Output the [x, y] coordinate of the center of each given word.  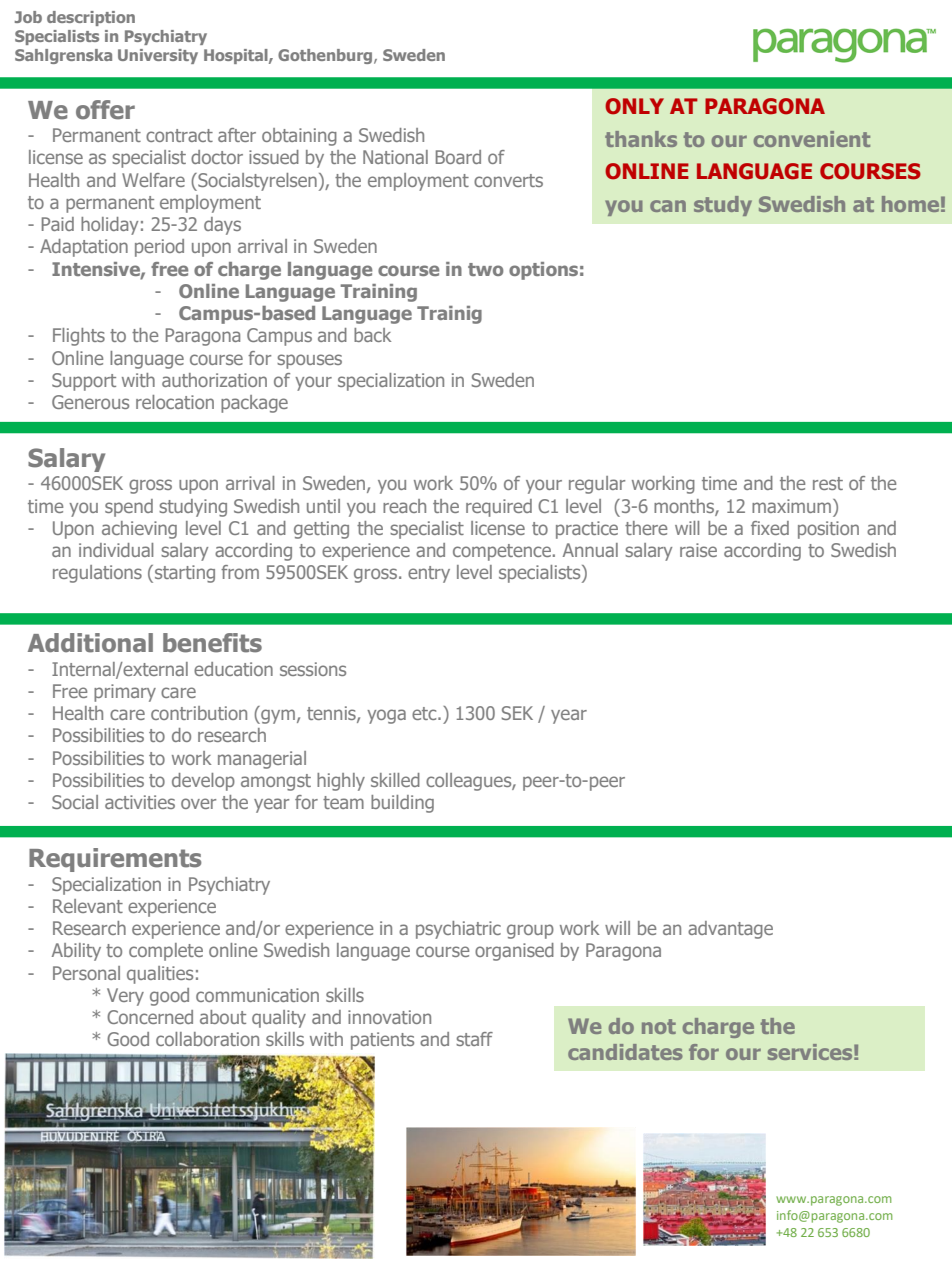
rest [828, 483]
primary [125, 693]
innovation [389, 1017]
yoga [386, 716]
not [659, 1026]
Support [84, 382]
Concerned [150, 1017]
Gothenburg [326, 56]
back [372, 335]
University [158, 56]
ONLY [634, 106]
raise [698, 550]
